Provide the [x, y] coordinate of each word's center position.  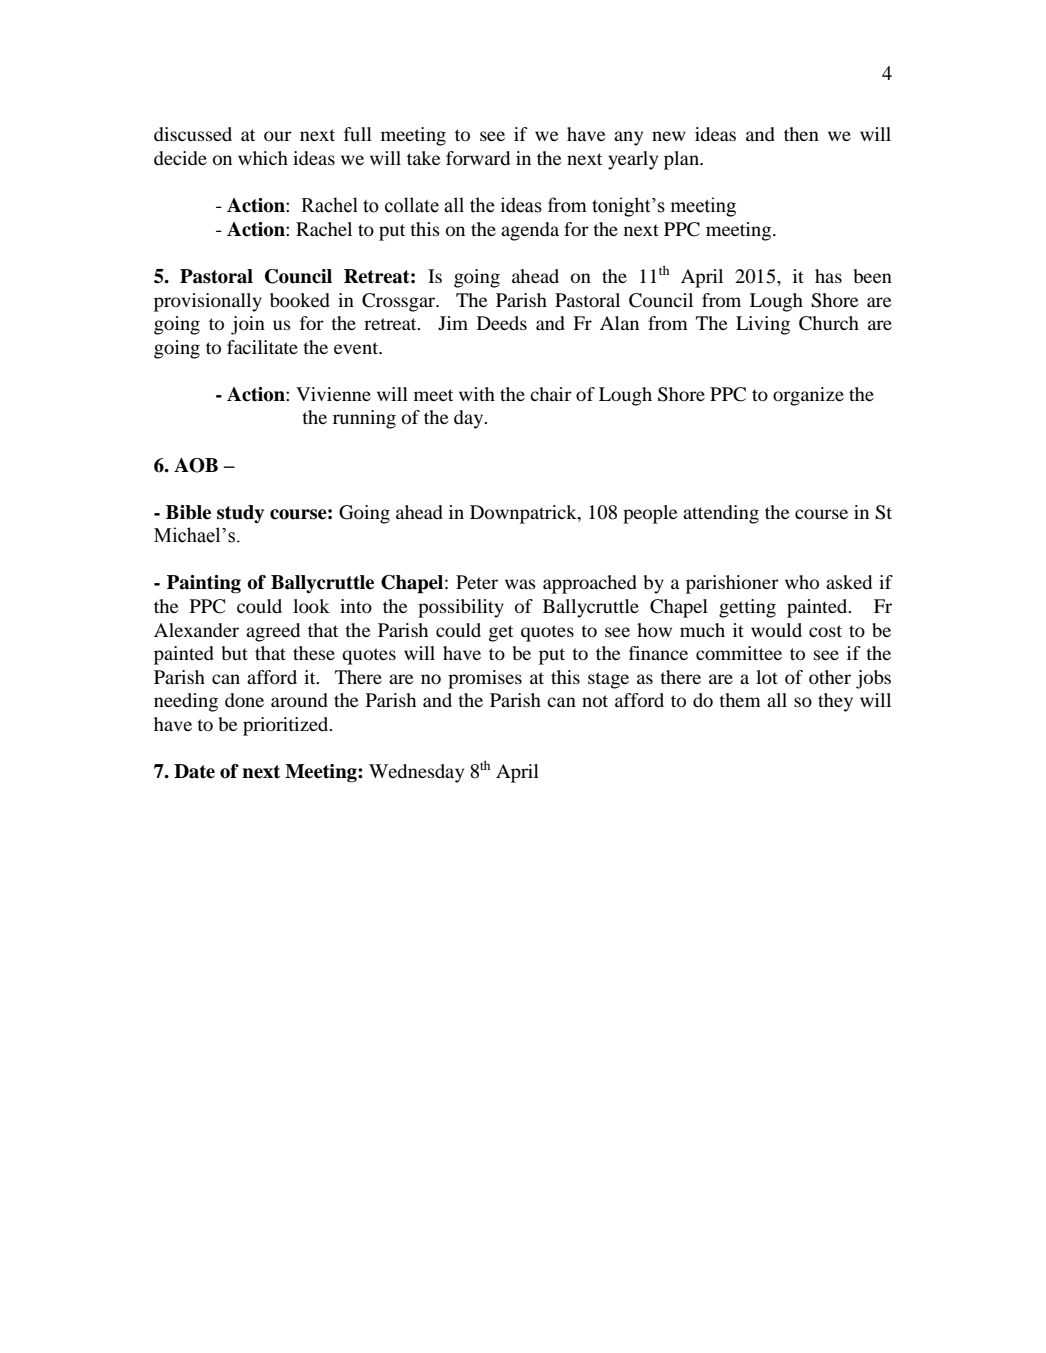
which [263, 158]
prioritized [287, 726]
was [520, 584]
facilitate [262, 347]
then [801, 134]
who [802, 582]
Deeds [502, 323]
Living [763, 325]
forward [478, 158]
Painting [204, 584]
